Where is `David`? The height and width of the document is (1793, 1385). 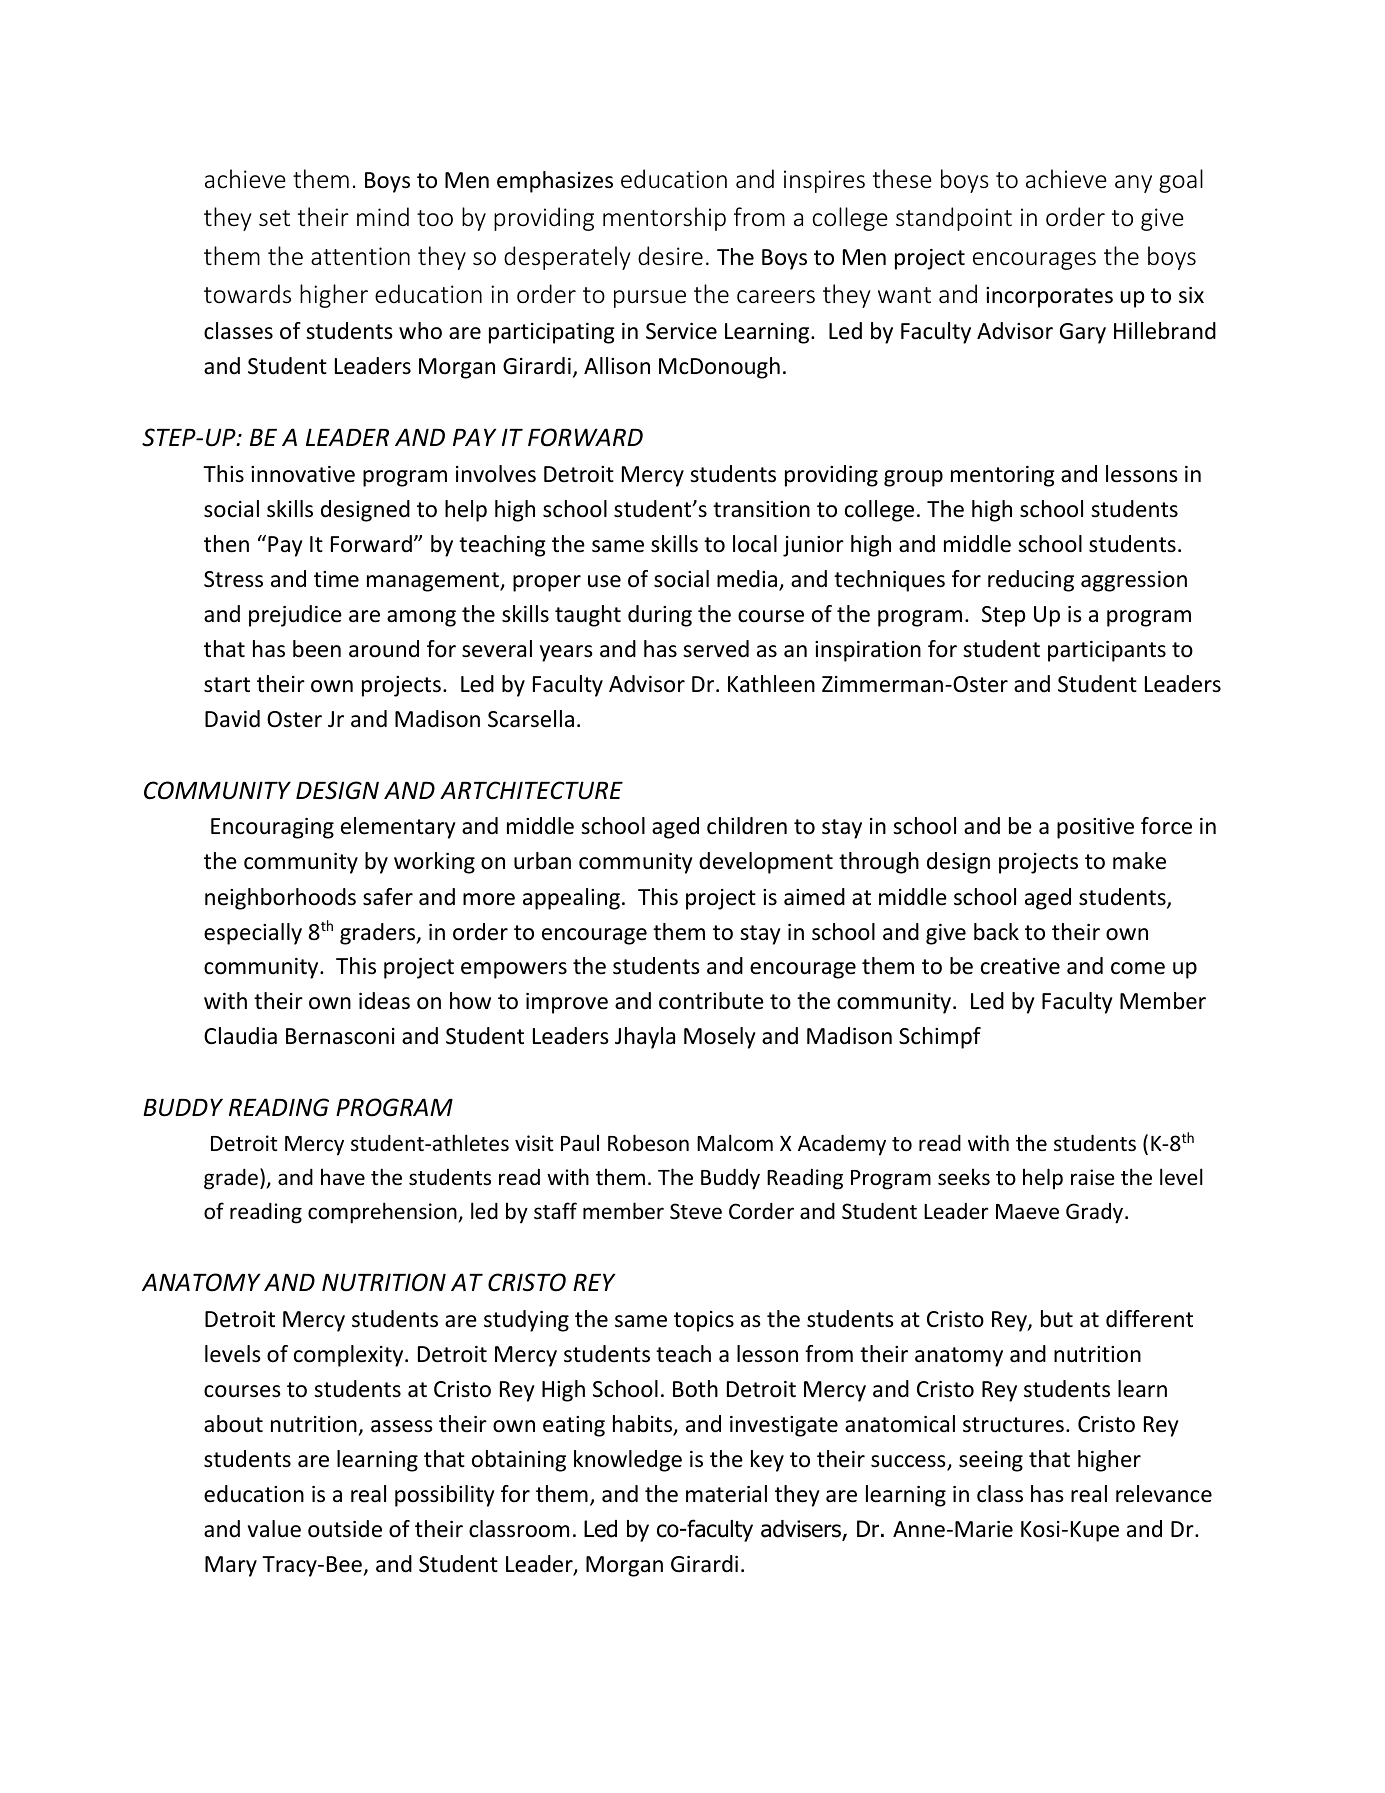
David is located at coordinates (232, 719).
